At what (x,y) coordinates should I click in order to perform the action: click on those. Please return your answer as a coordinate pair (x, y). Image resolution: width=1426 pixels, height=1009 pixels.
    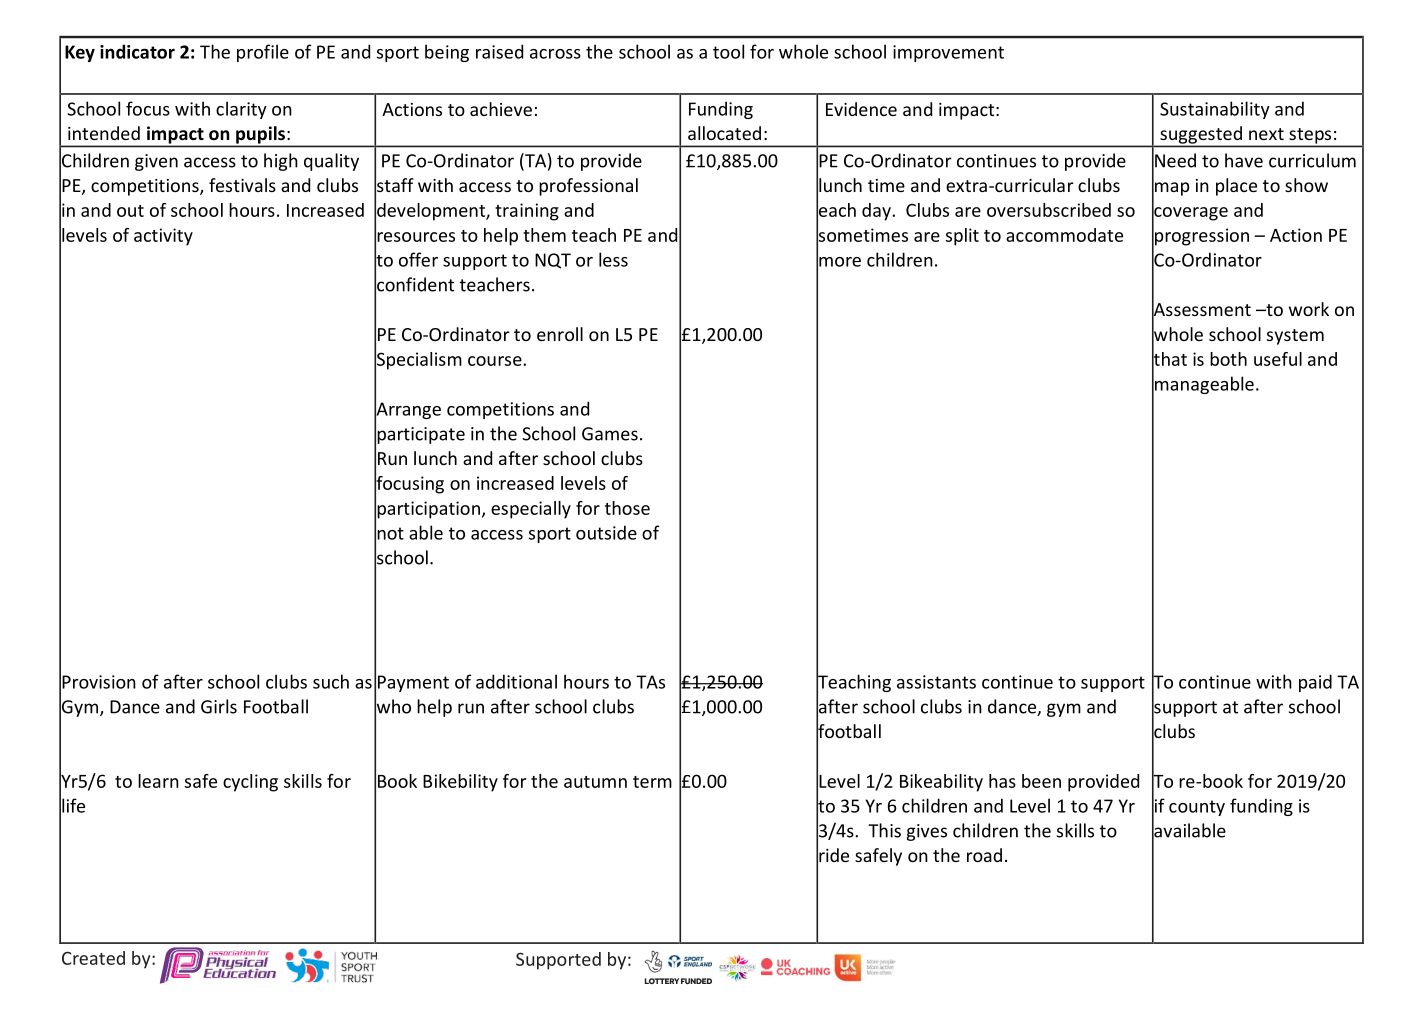
    Looking at the image, I should click on (627, 508).
